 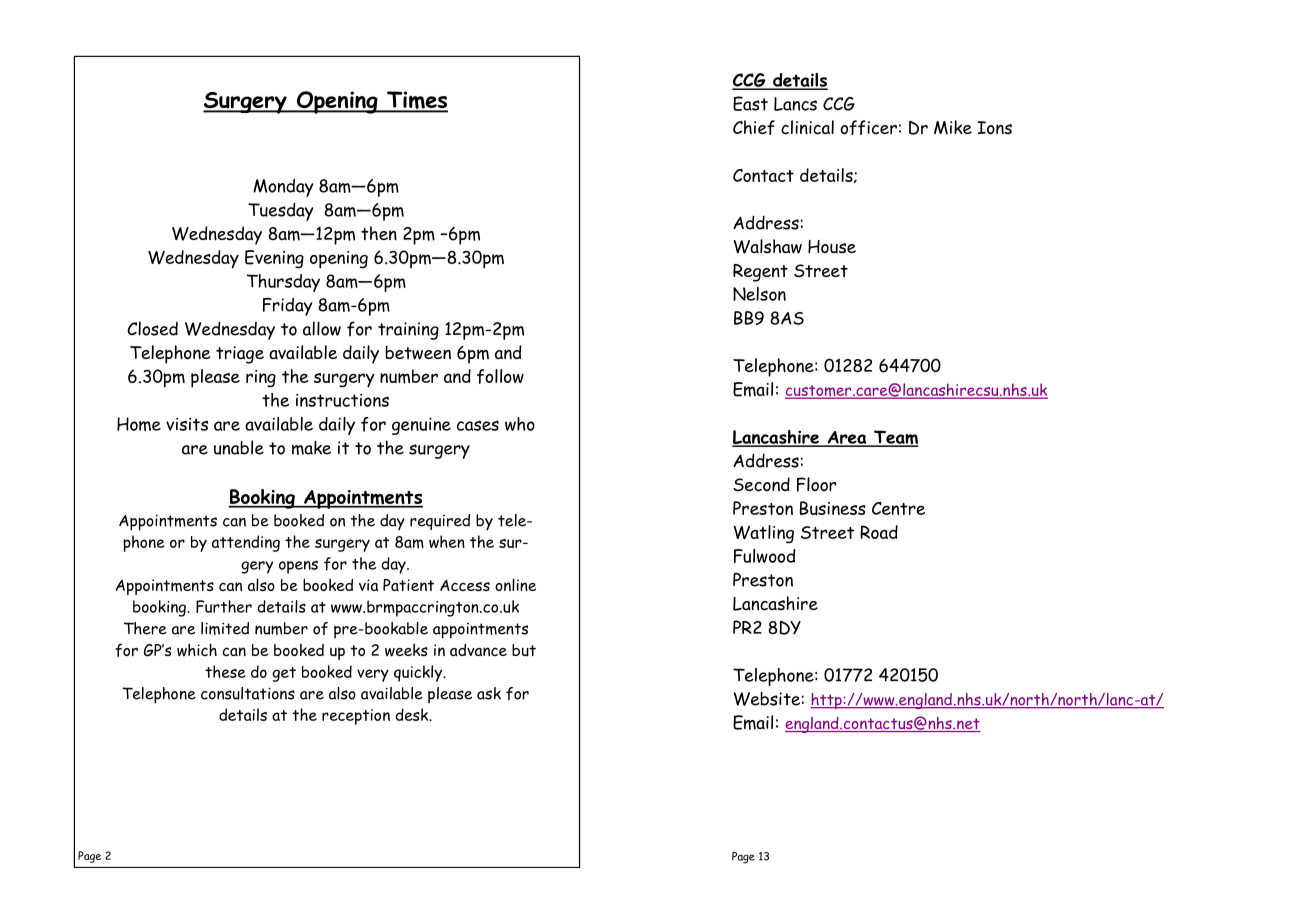 What do you see at coordinates (408, 331) in the document?
I see `training` at bounding box center [408, 331].
